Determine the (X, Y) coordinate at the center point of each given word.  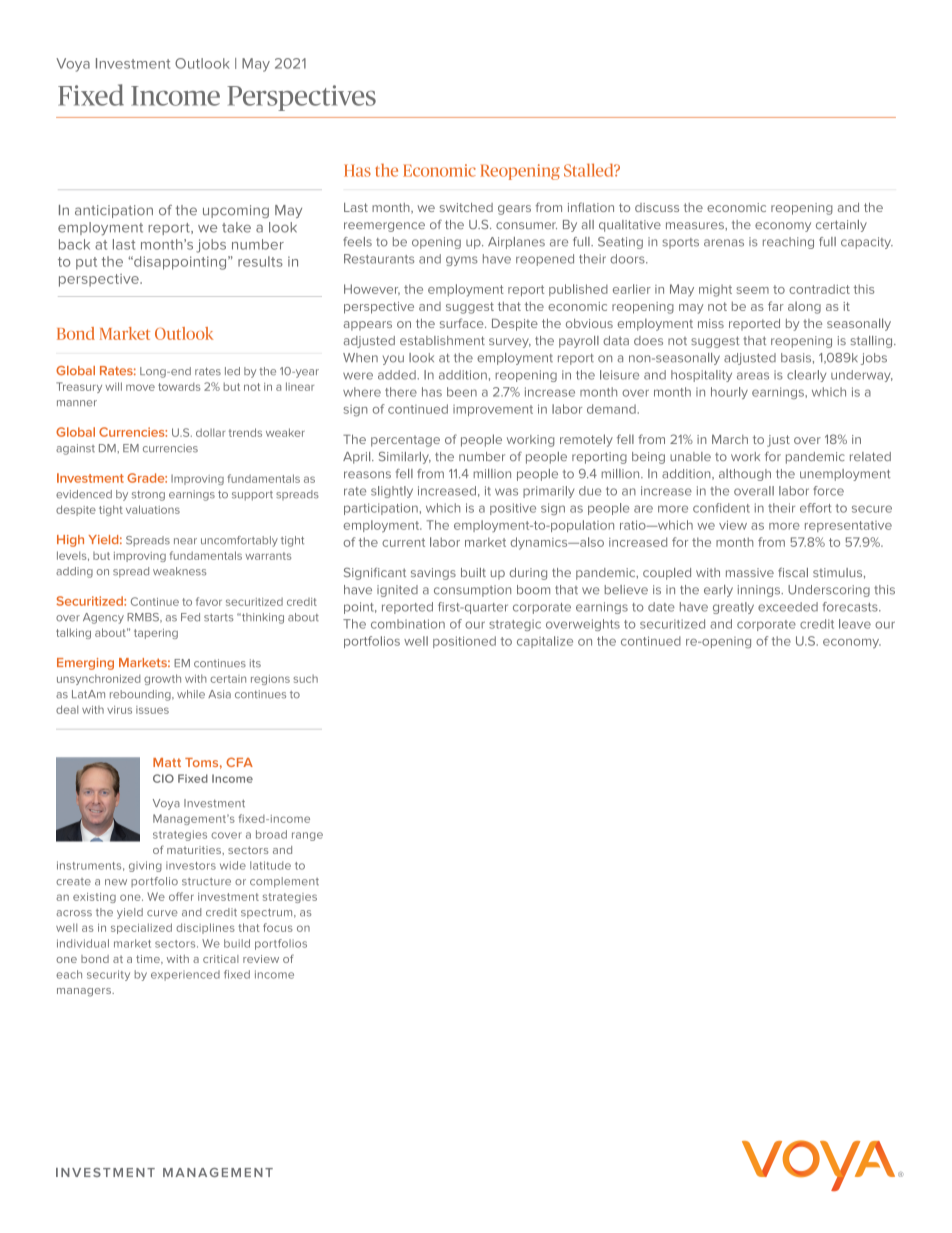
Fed (190, 617)
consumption (472, 591)
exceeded (788, 607)
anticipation (114, 211)
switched (466, 207)
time (149, 959)
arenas (724, 243)
